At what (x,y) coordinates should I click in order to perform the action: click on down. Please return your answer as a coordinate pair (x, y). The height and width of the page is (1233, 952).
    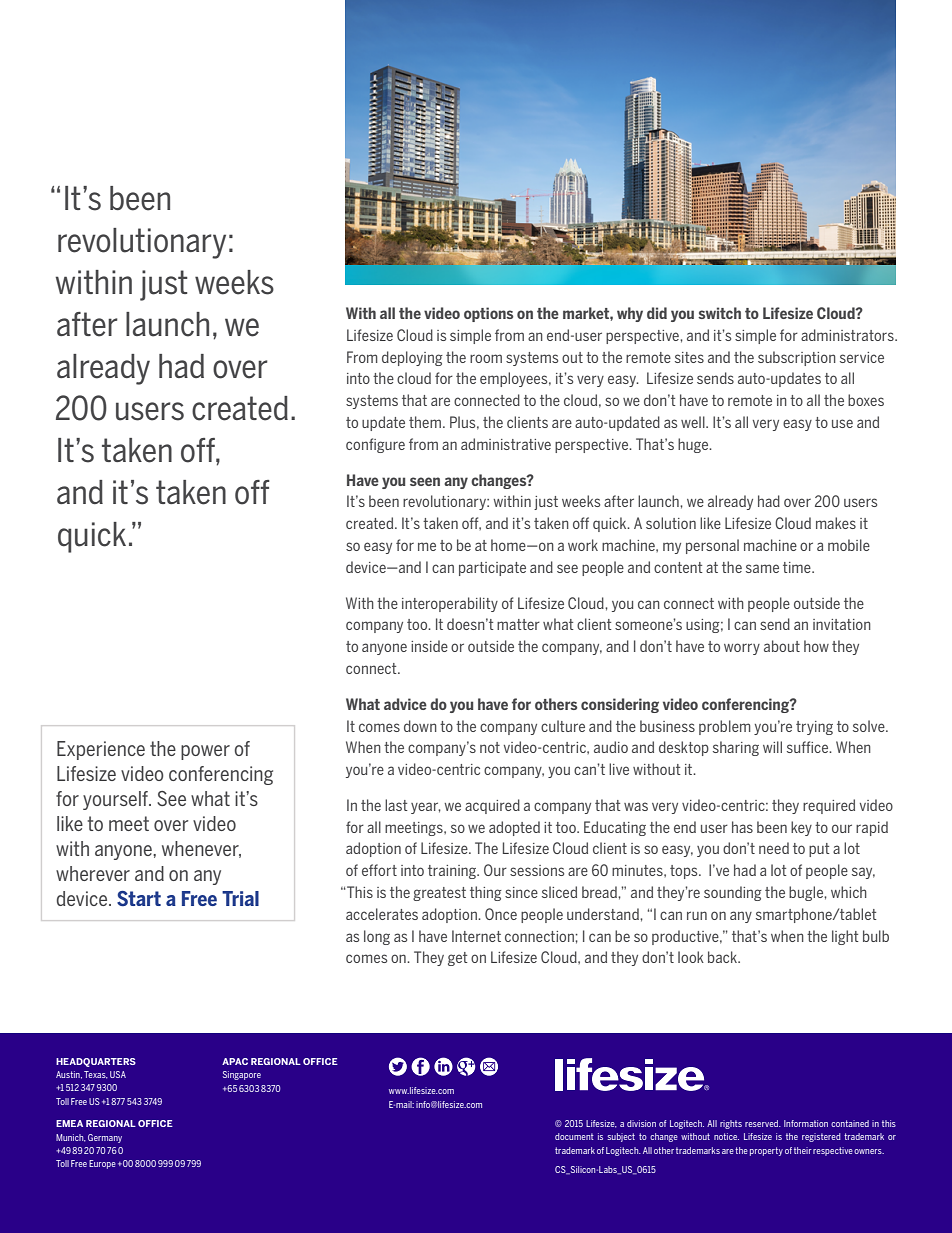
    Looking at the image, I should click on (420, 726).
